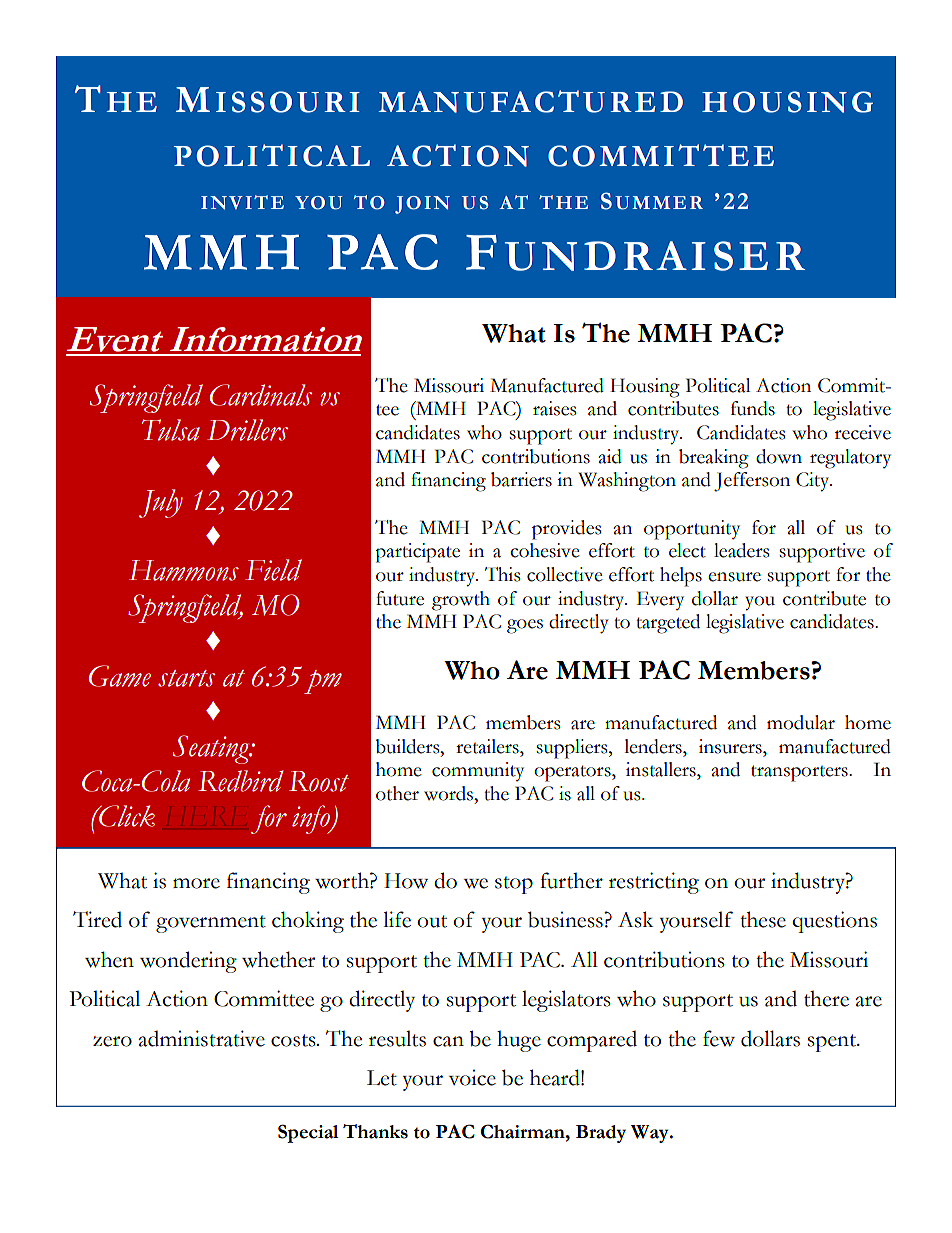  Describe the element at coordinates (171, 430) in the image. I see `Tulsa` at that location.
